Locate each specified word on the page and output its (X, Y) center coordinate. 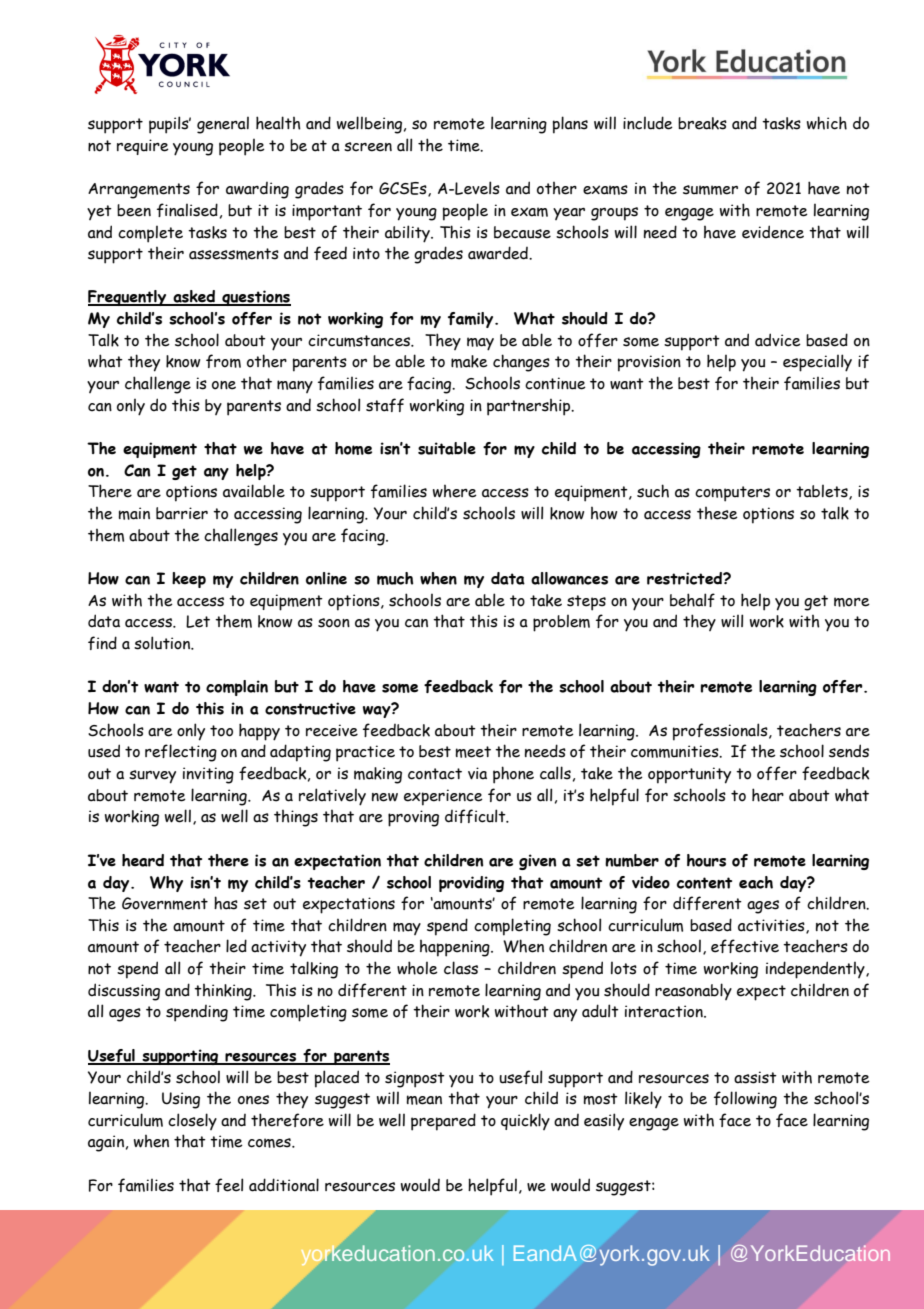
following (745, 1100)
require (143, 147)
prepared (443, 1122)
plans (570, 125)
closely (192, 1121)
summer (710, 190)
